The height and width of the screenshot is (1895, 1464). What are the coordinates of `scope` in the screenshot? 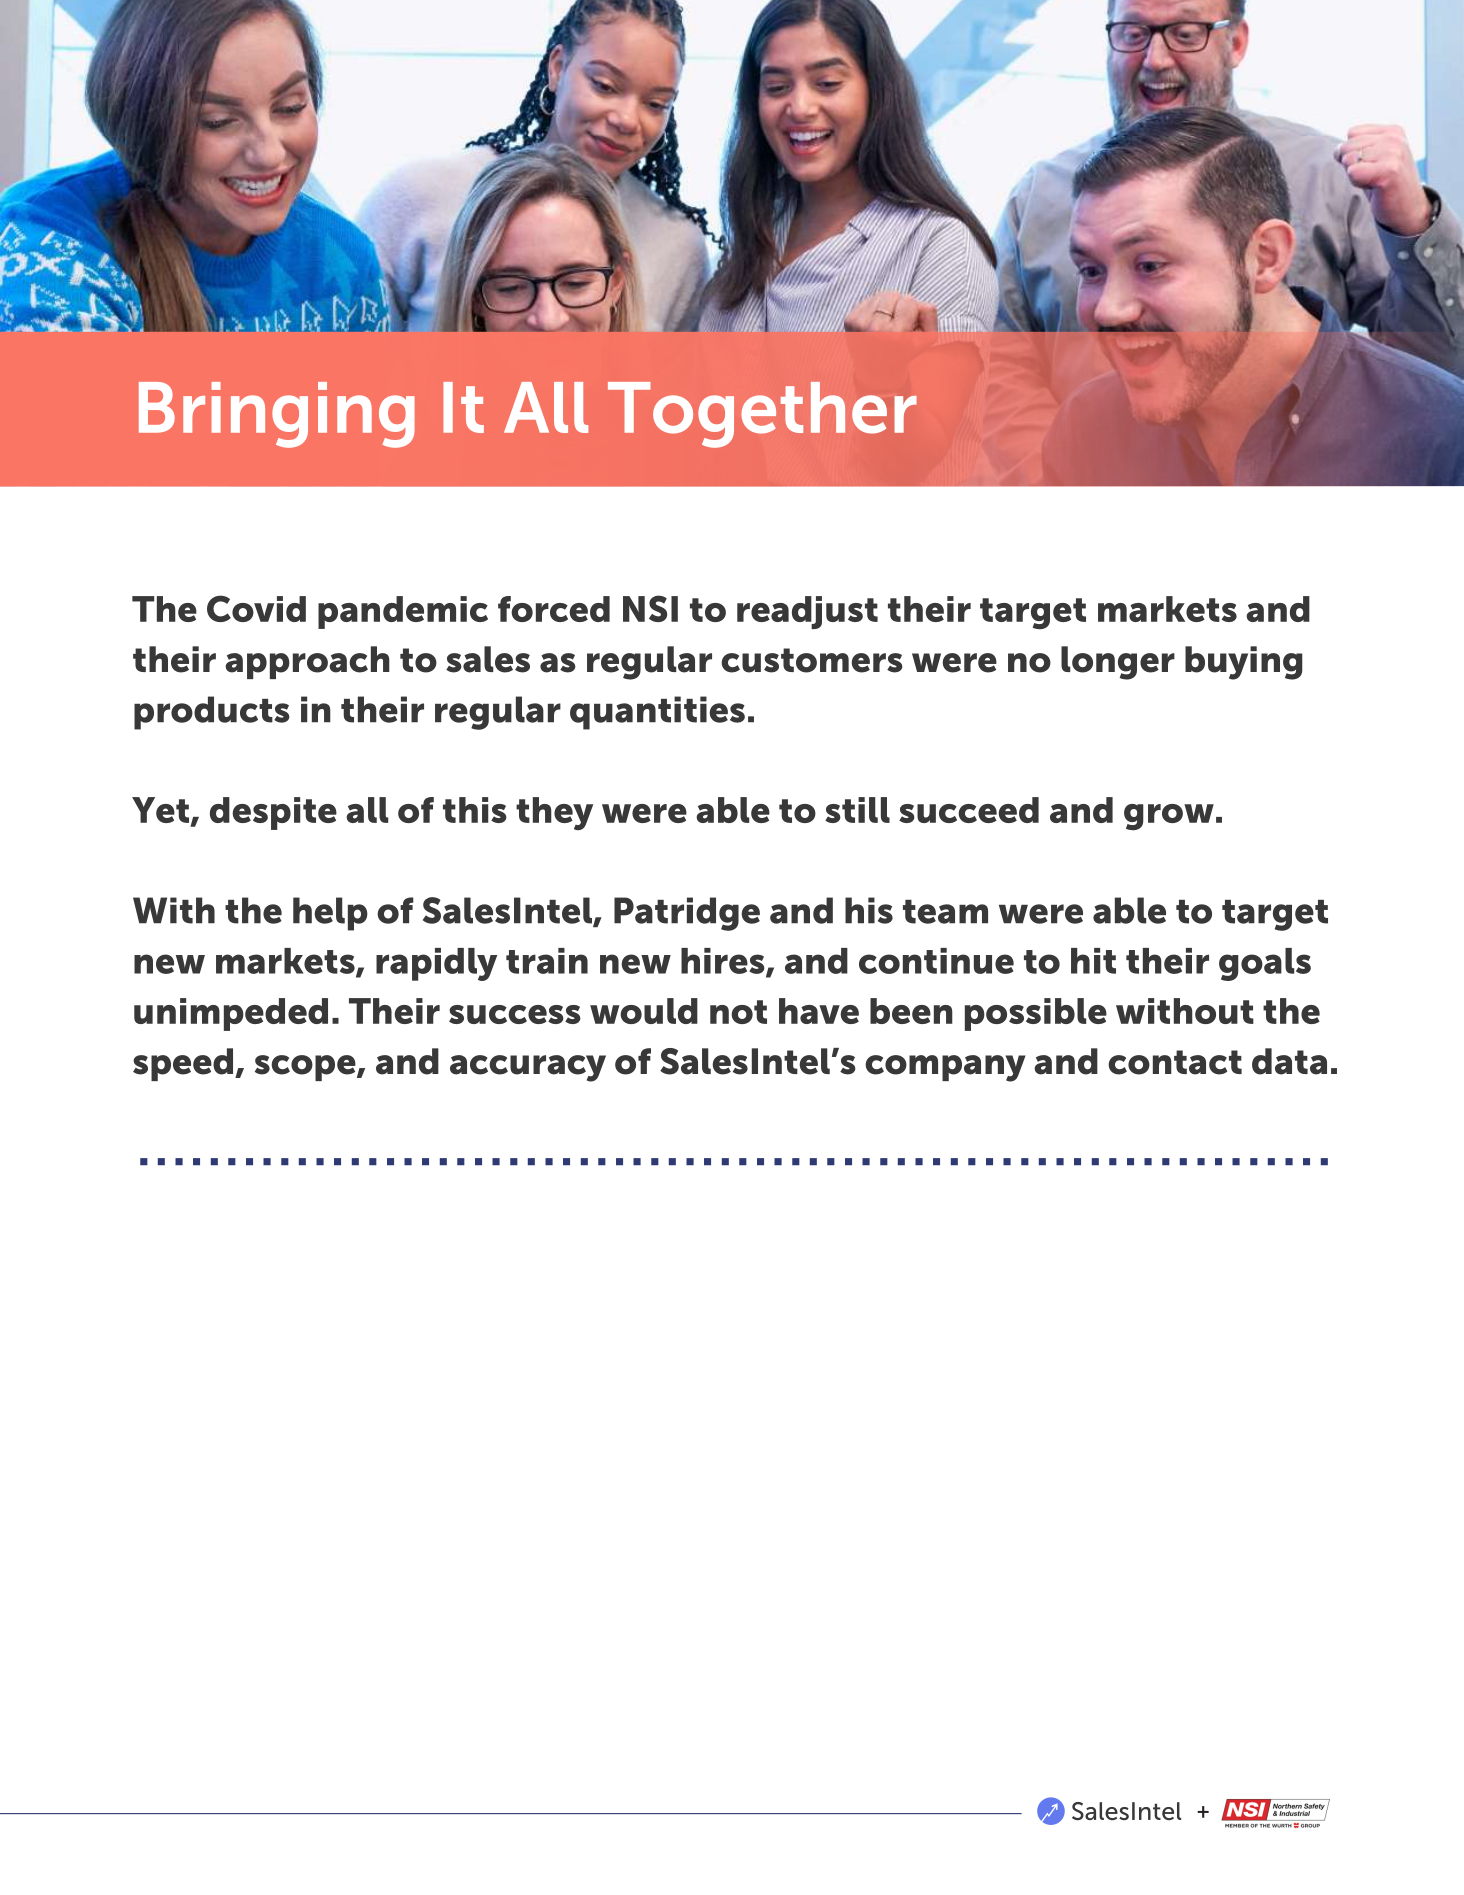 It's located at (306, 1068).
